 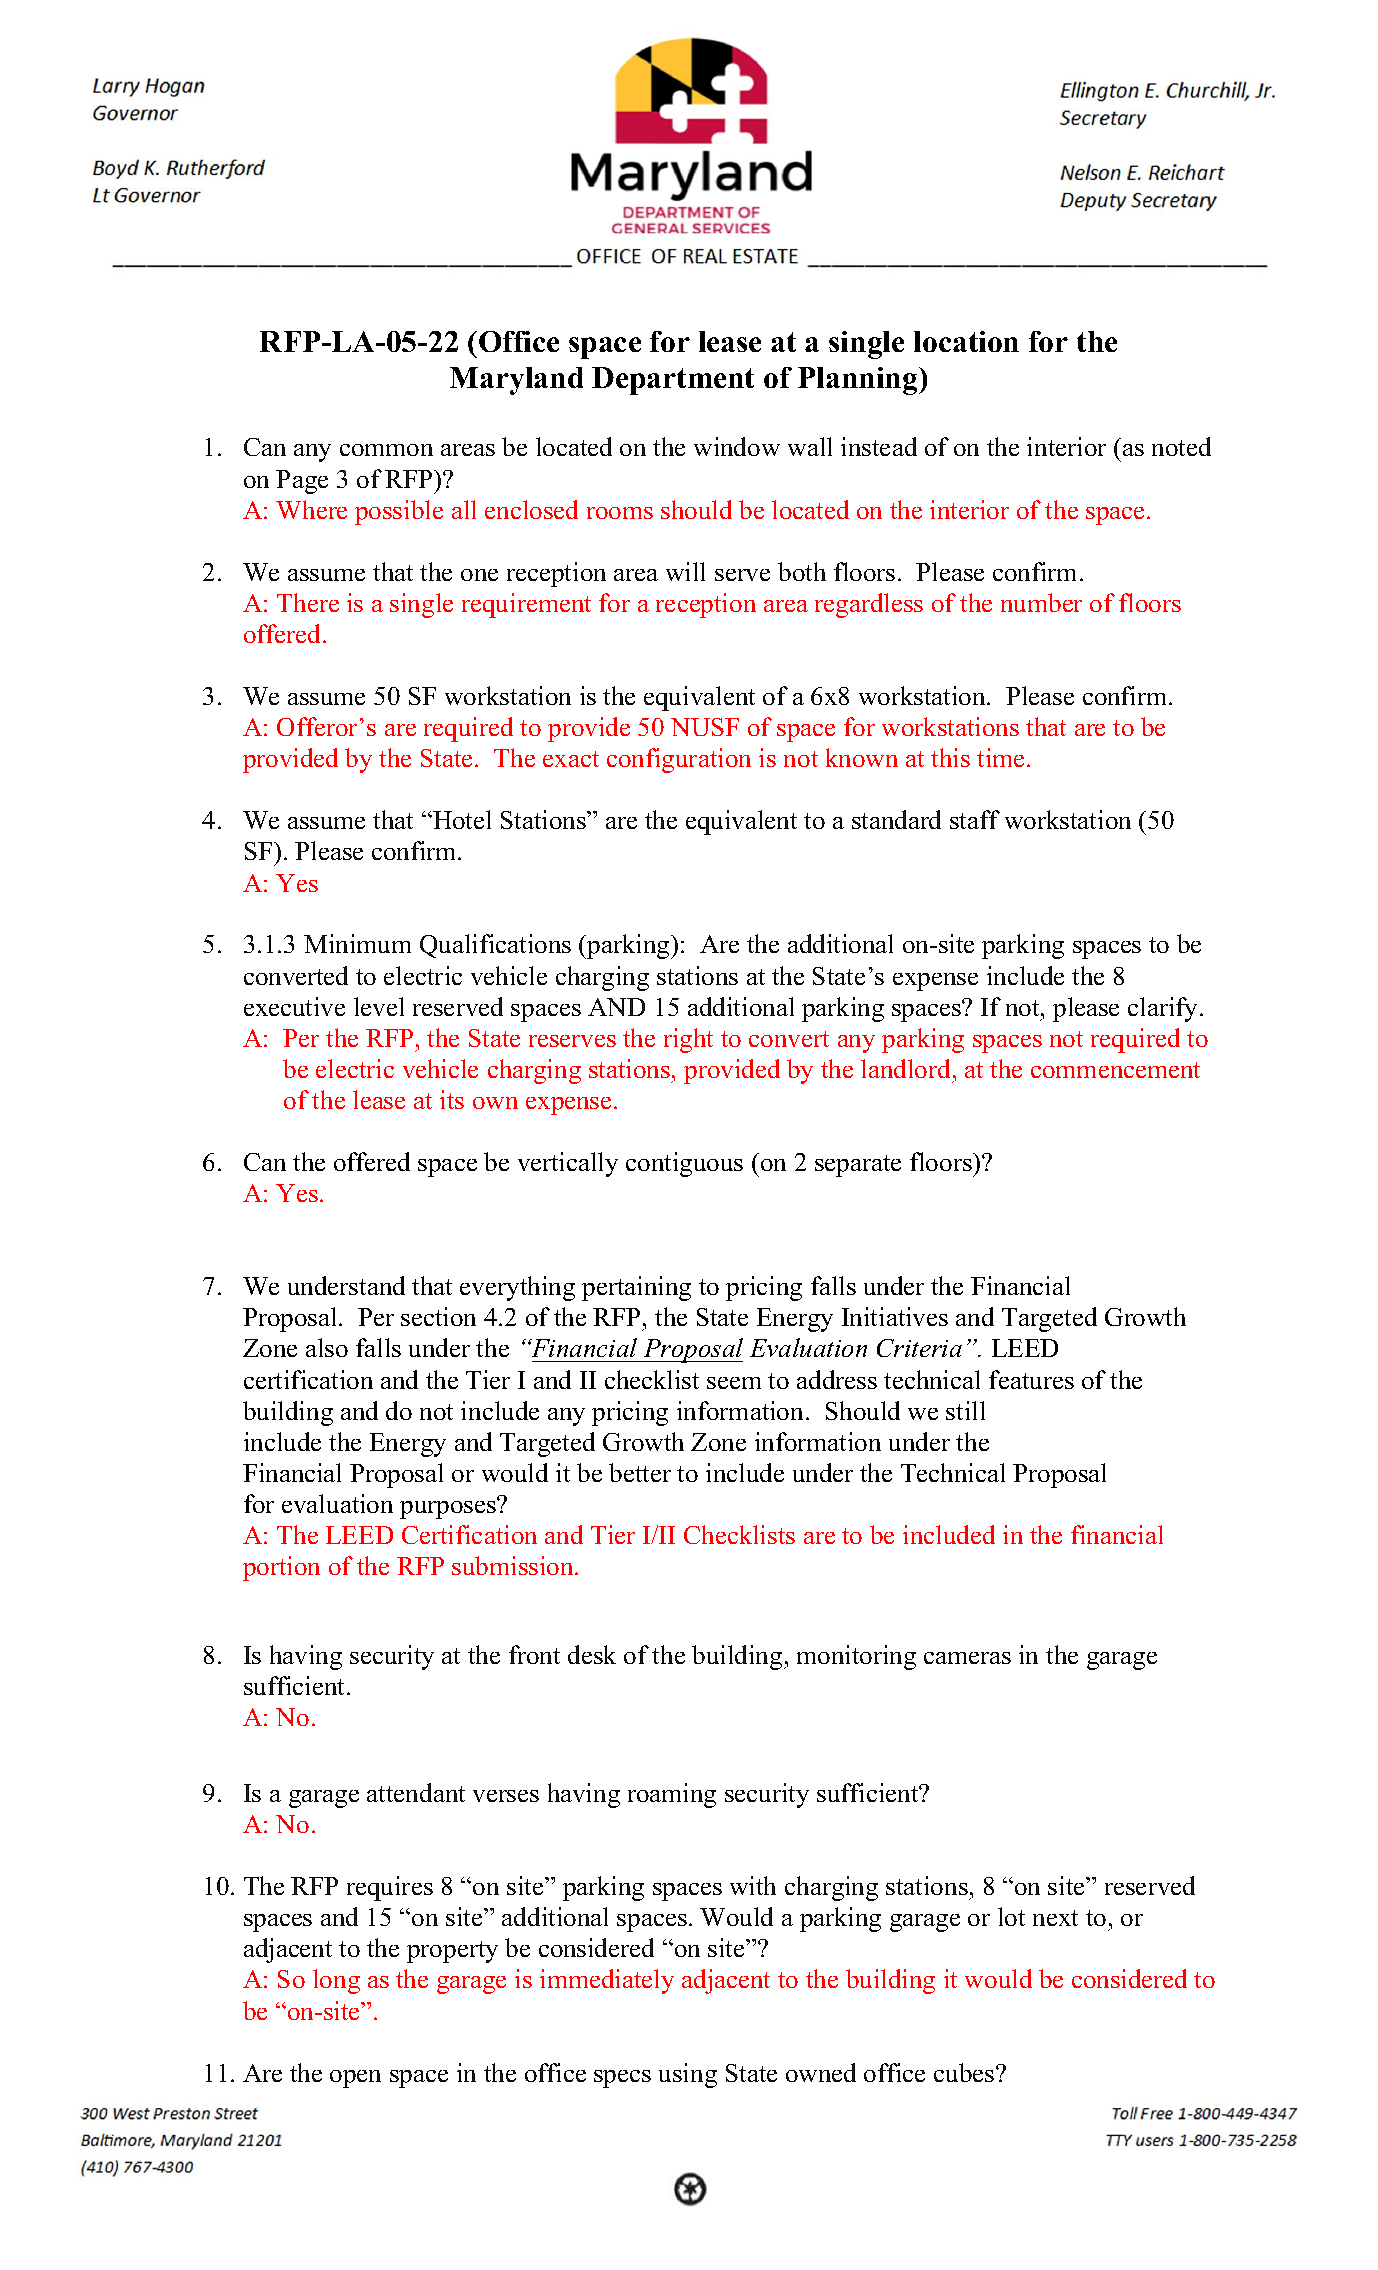 What do you see at coordinates (1002, 757) in the document?
I see `time` at bounding box center [1002, 757].
